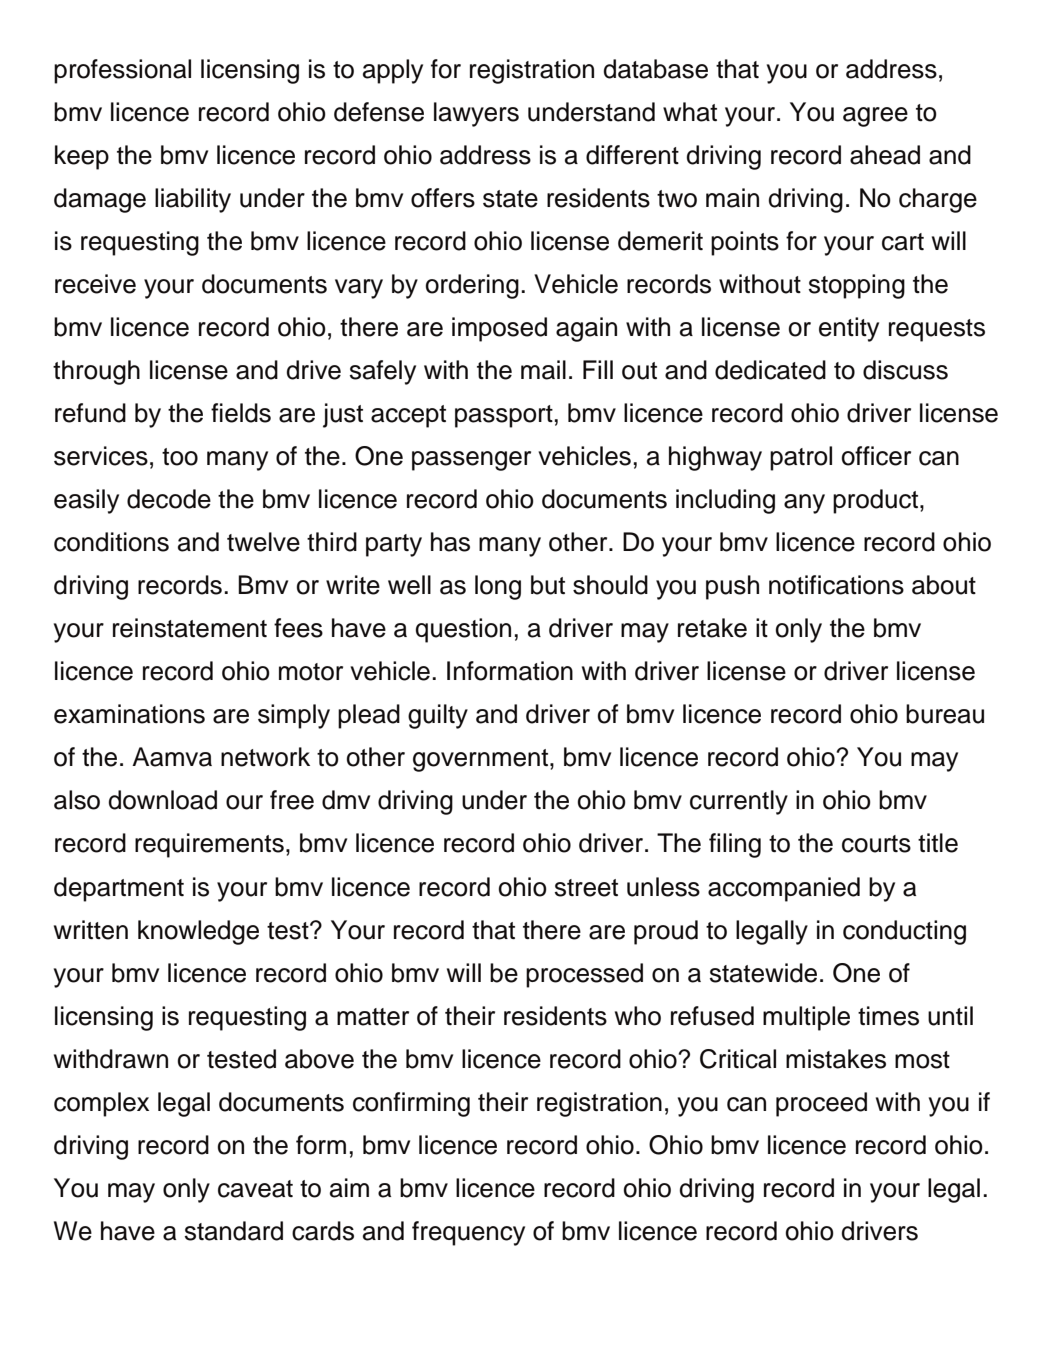 Image resolution: width=1053 pixels, height=1363 pixels. Describe the element at coordinates (234, 1231) in the screenshot. I see `standard` at that location.
